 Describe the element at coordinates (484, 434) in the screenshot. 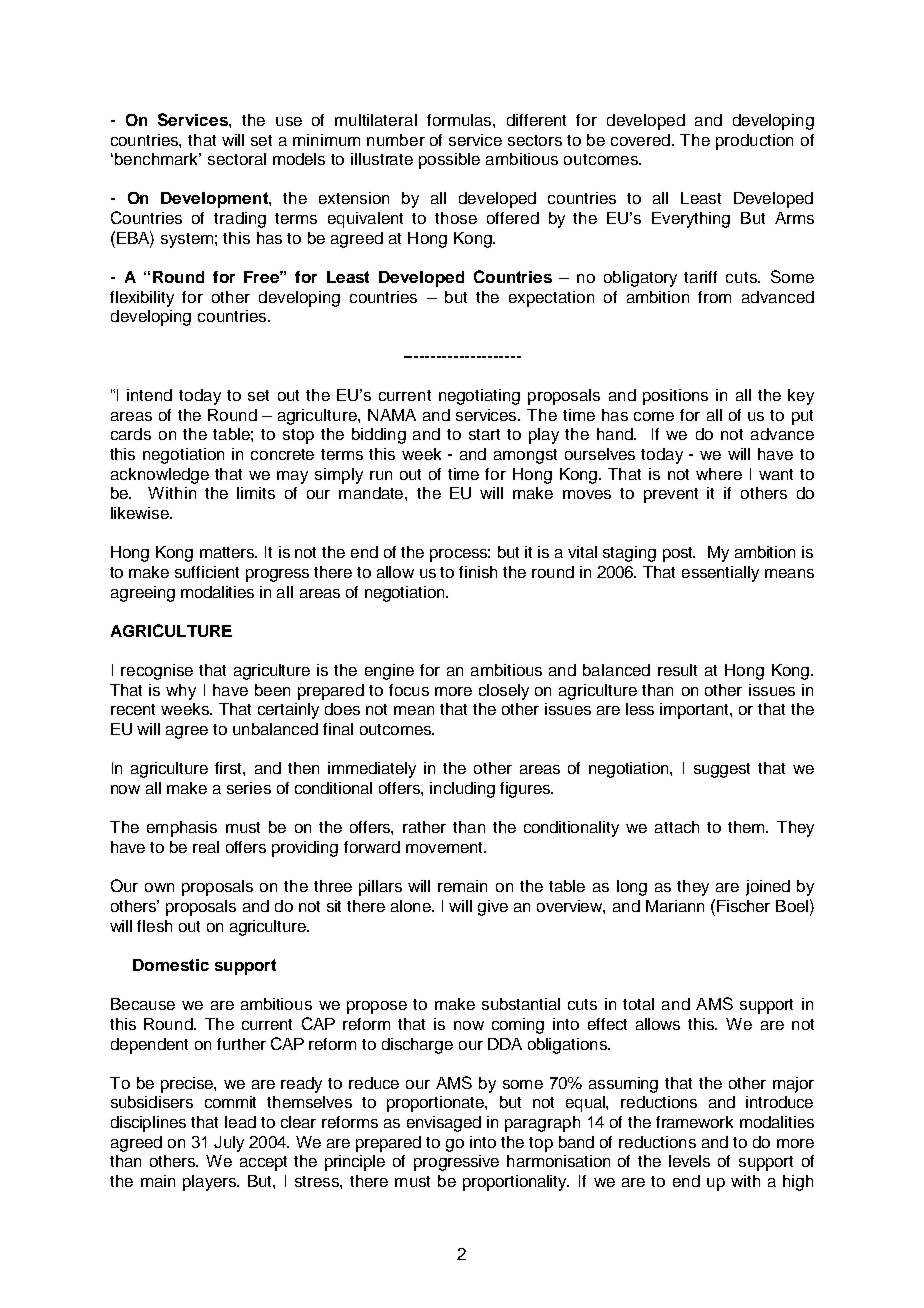

I see `start` at that location.
